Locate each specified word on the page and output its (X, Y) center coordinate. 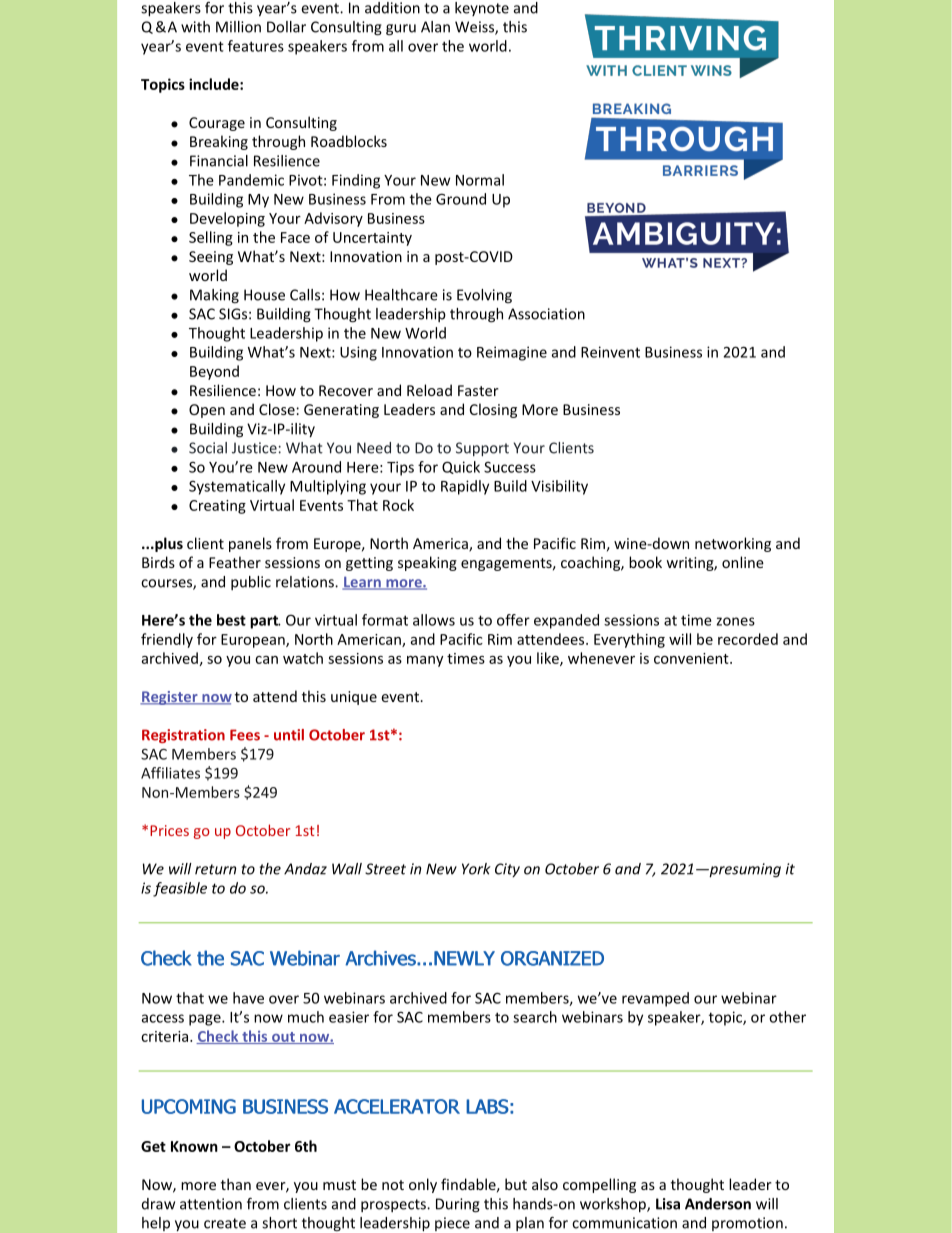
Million (238, 27)
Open (207, 411)
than (236, 1184)
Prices (169, 830)
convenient (692, 658)
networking (733, 544)
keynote (482, 9)
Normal (480, 180)
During (458, 1205)
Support (482, 449)
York (476, 869)
